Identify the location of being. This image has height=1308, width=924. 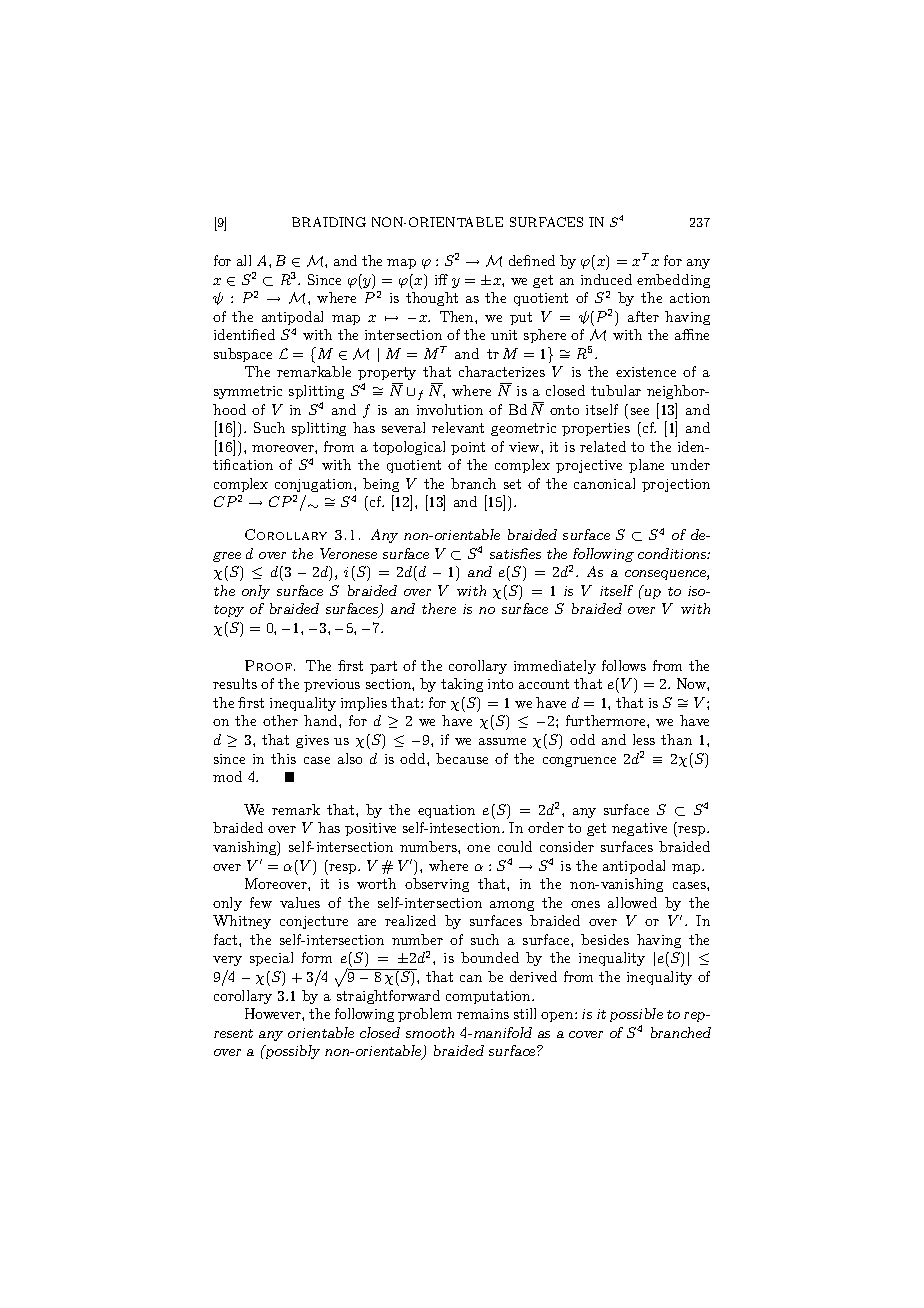
(381, 485).
